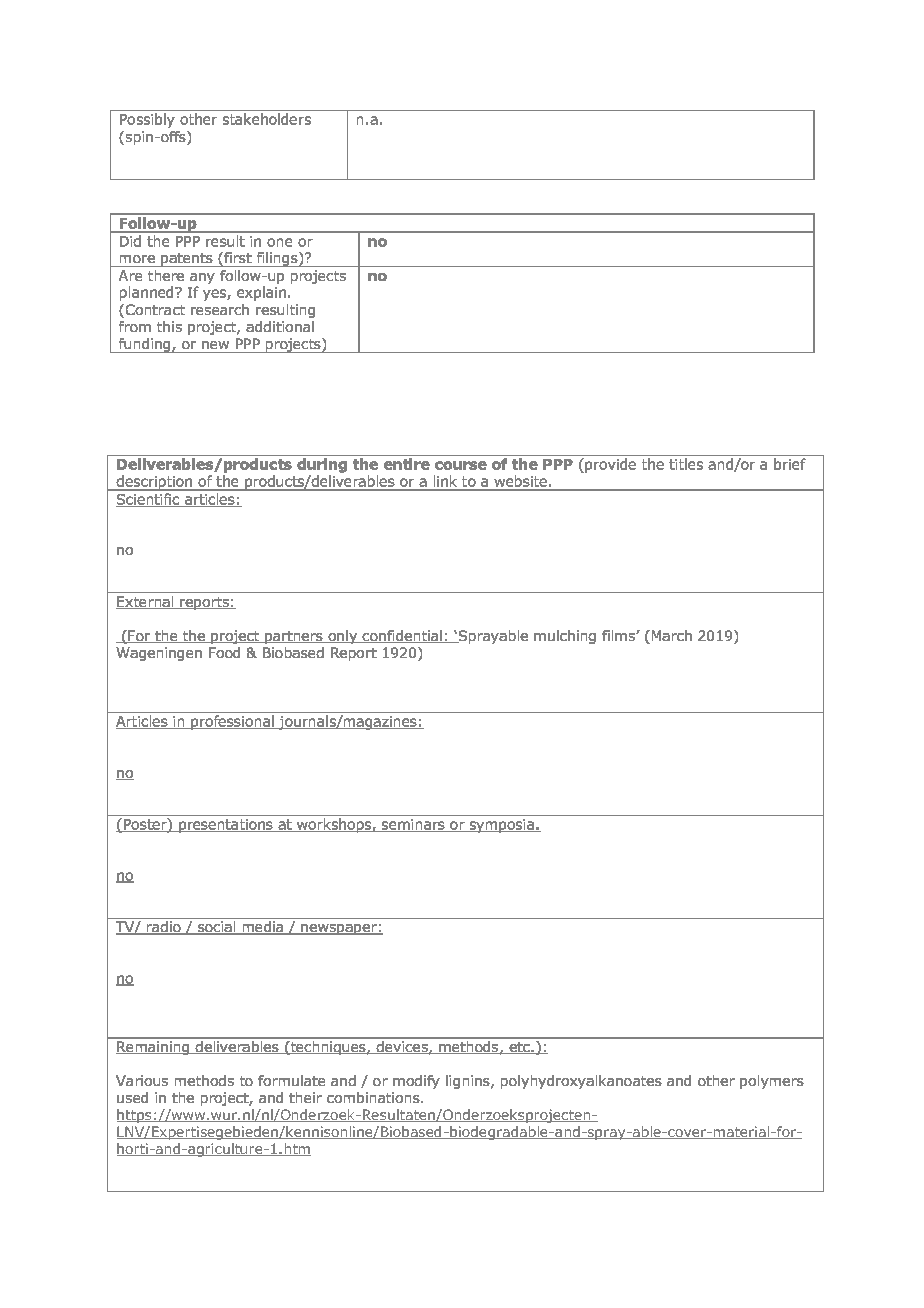 The height and width of the page is (1308, 924). Describe the element at coordinates (224, 652) in the page. I see `Food` at that location.
